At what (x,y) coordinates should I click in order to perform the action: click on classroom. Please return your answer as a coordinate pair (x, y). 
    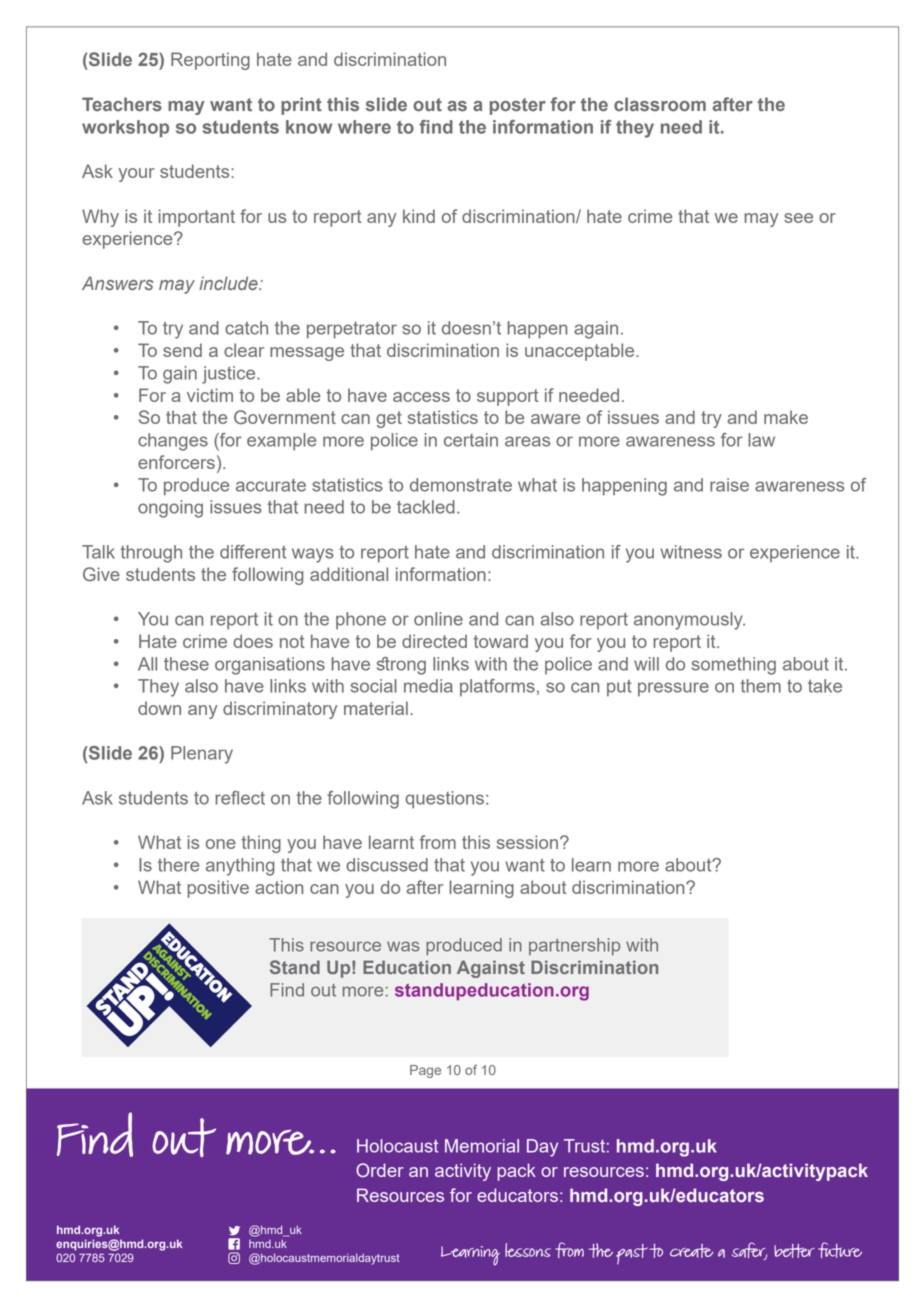
    Looking at the image, I should click on (660, 104).
